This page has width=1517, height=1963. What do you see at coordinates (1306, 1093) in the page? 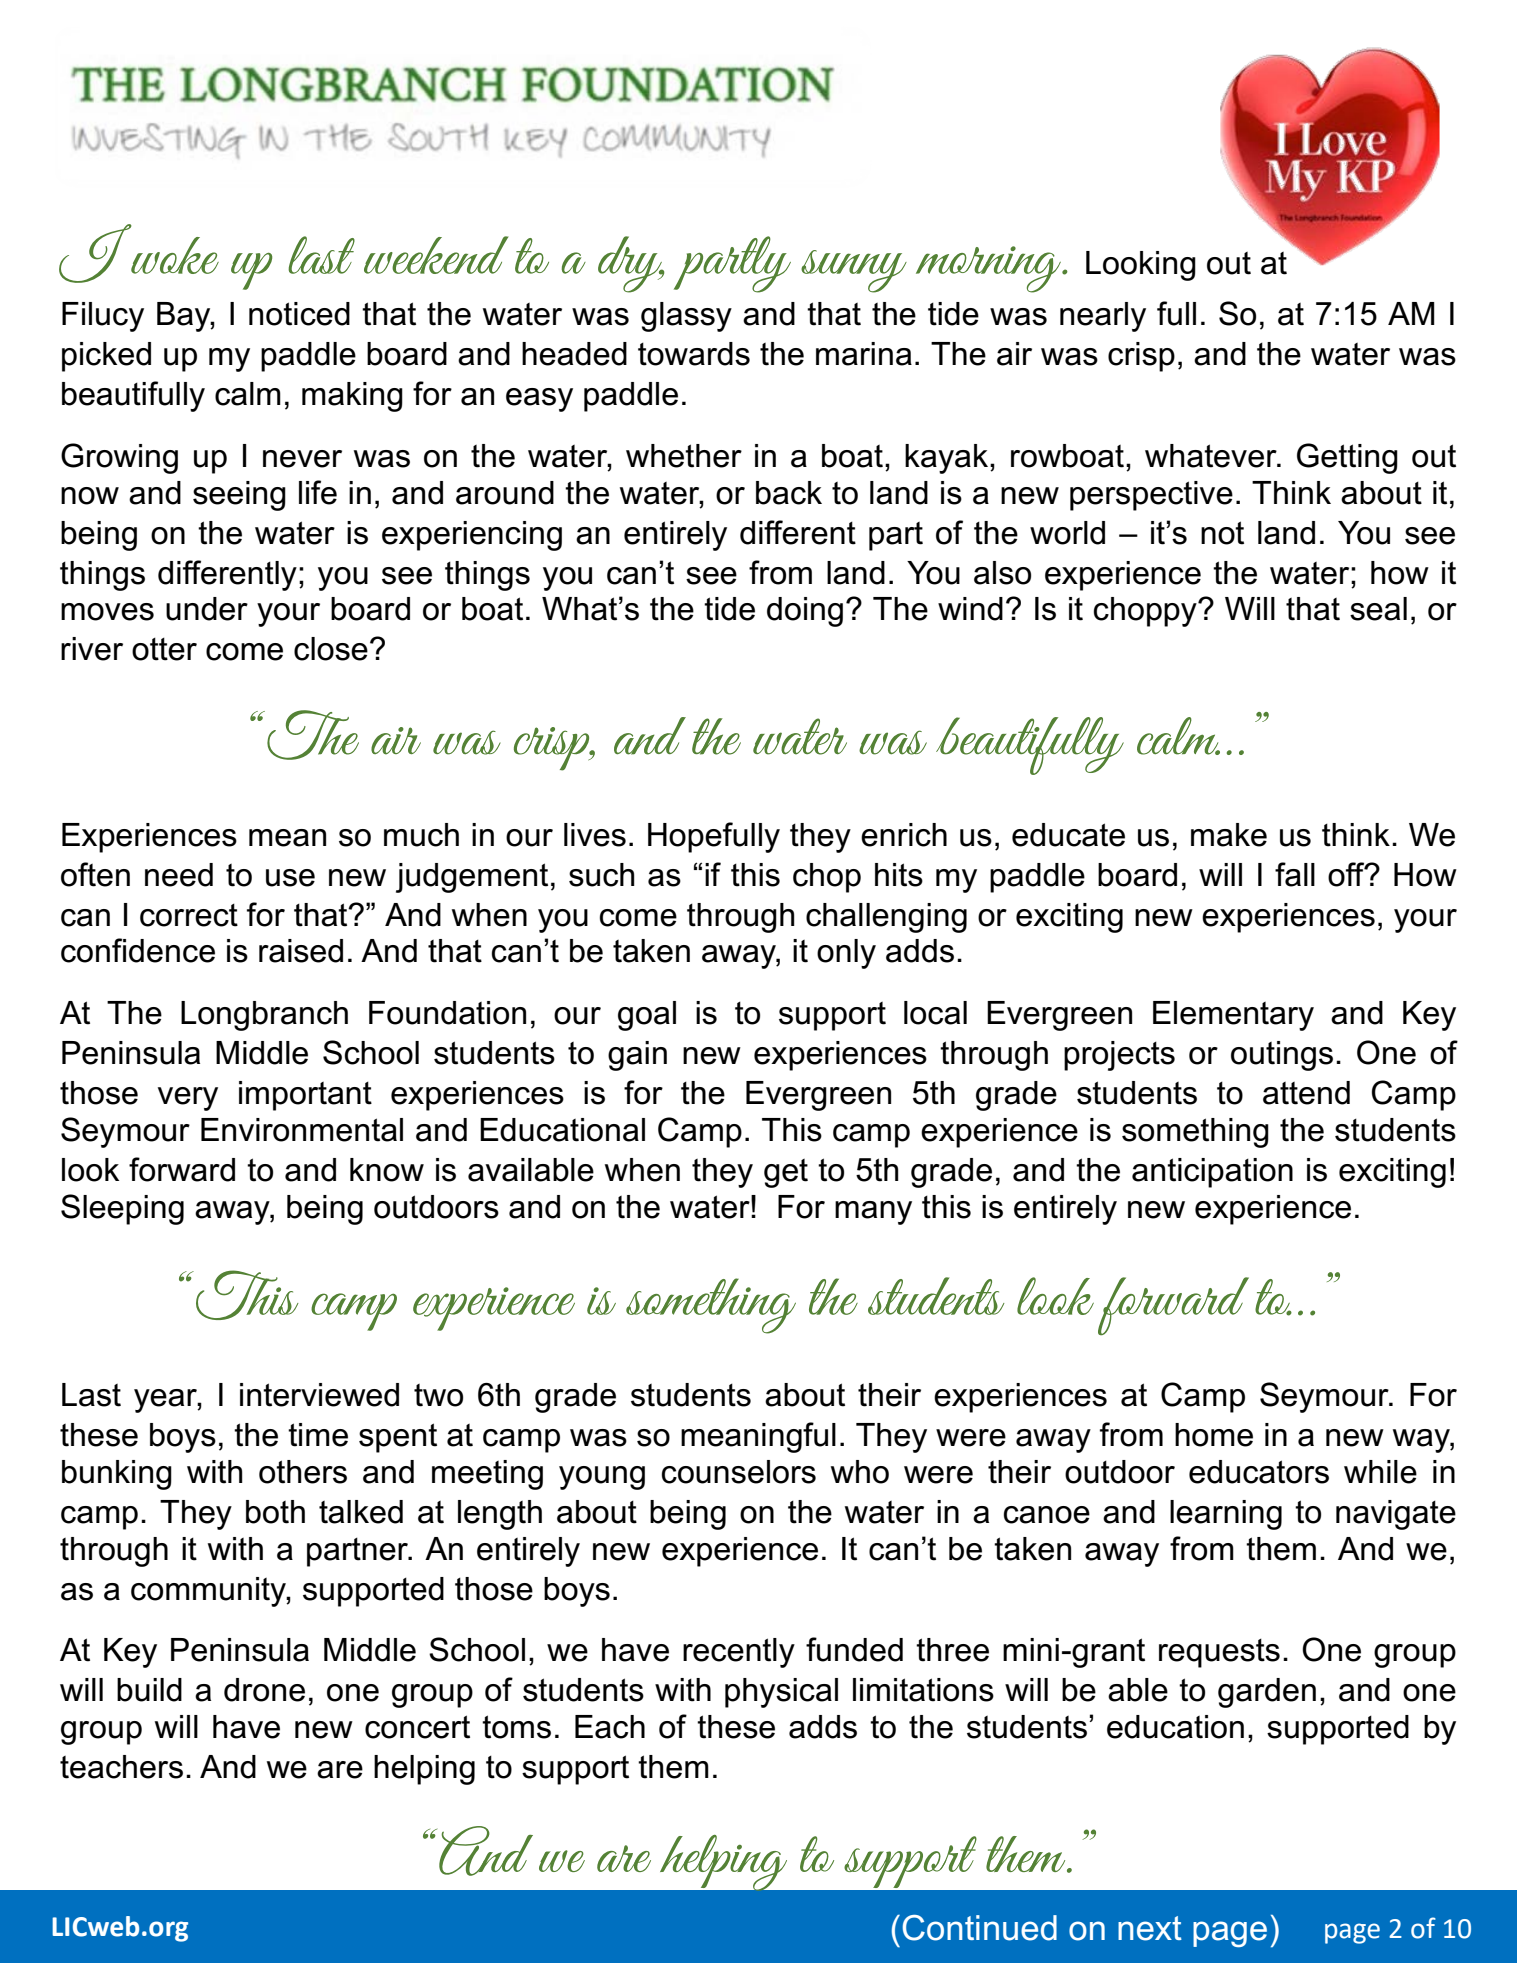
I see `attend` at bounding box center [1306, 1093].
